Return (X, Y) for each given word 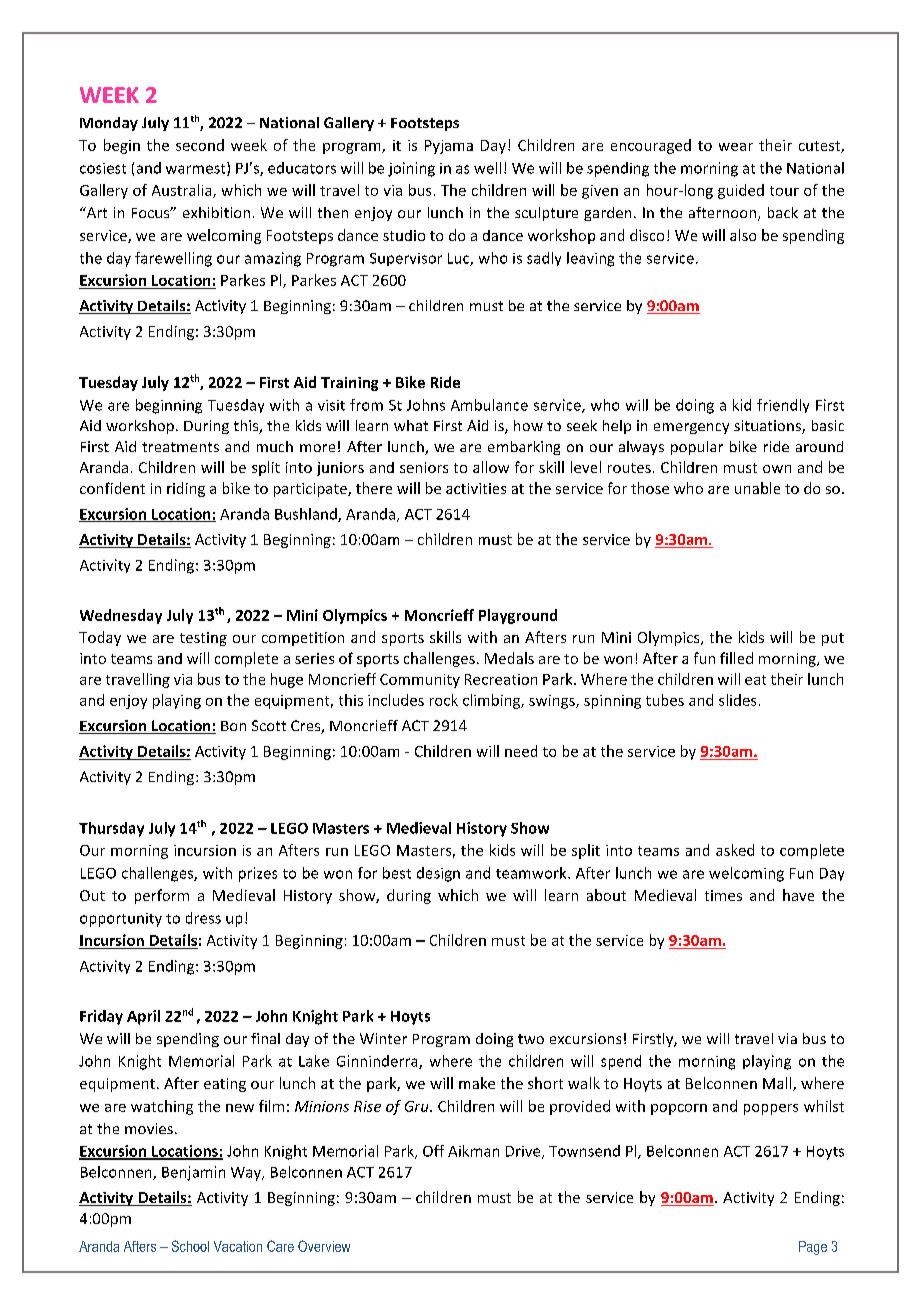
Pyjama (449, 147)
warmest (197, 169)
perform (162, 896)
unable (757, 488)
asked (735, 850)
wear (736, 147)
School (190, 1246)
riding (186, 489)
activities (476, 488)
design (438, 874)
